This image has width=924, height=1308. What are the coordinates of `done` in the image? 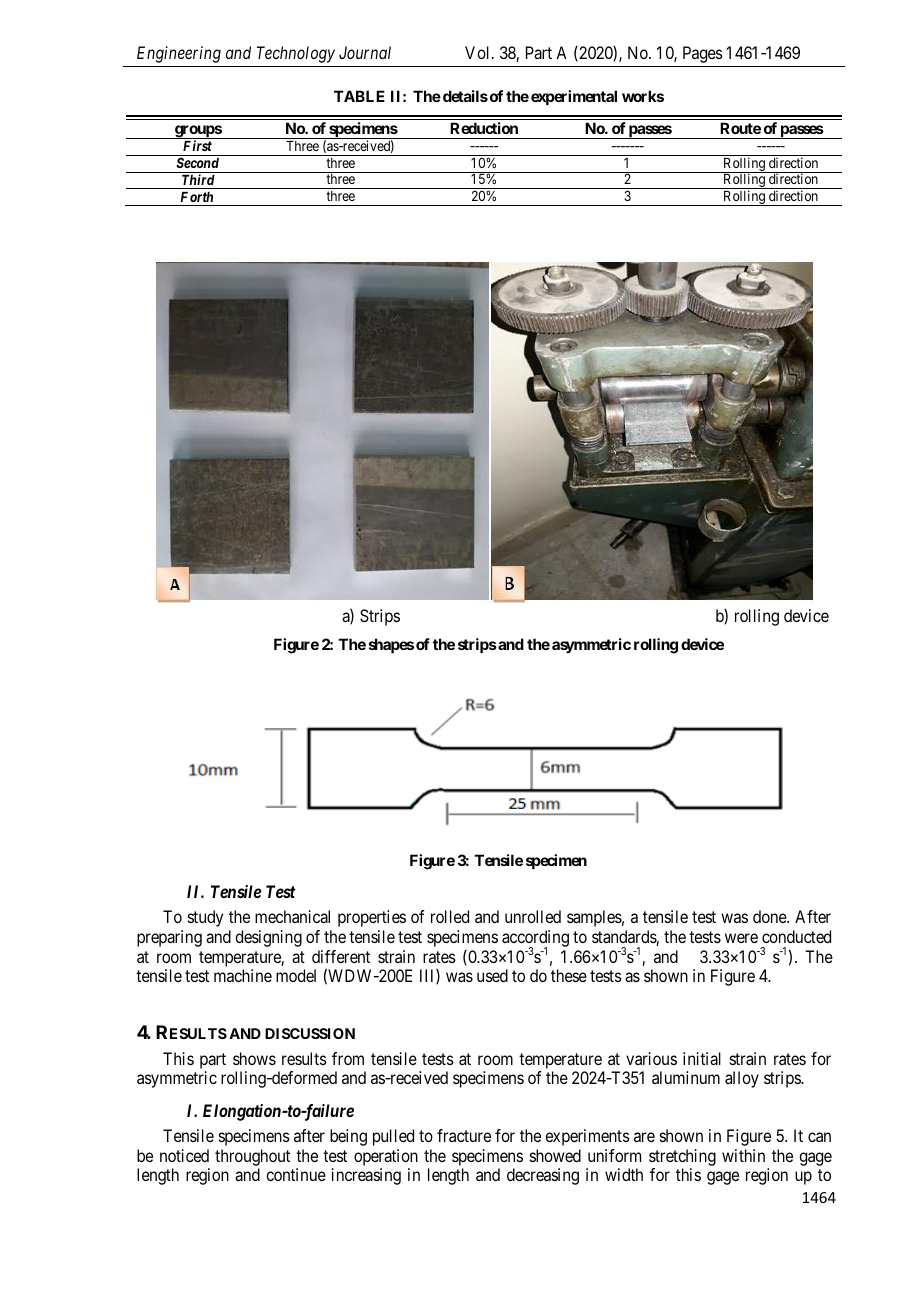 It's located at (770, 916).
